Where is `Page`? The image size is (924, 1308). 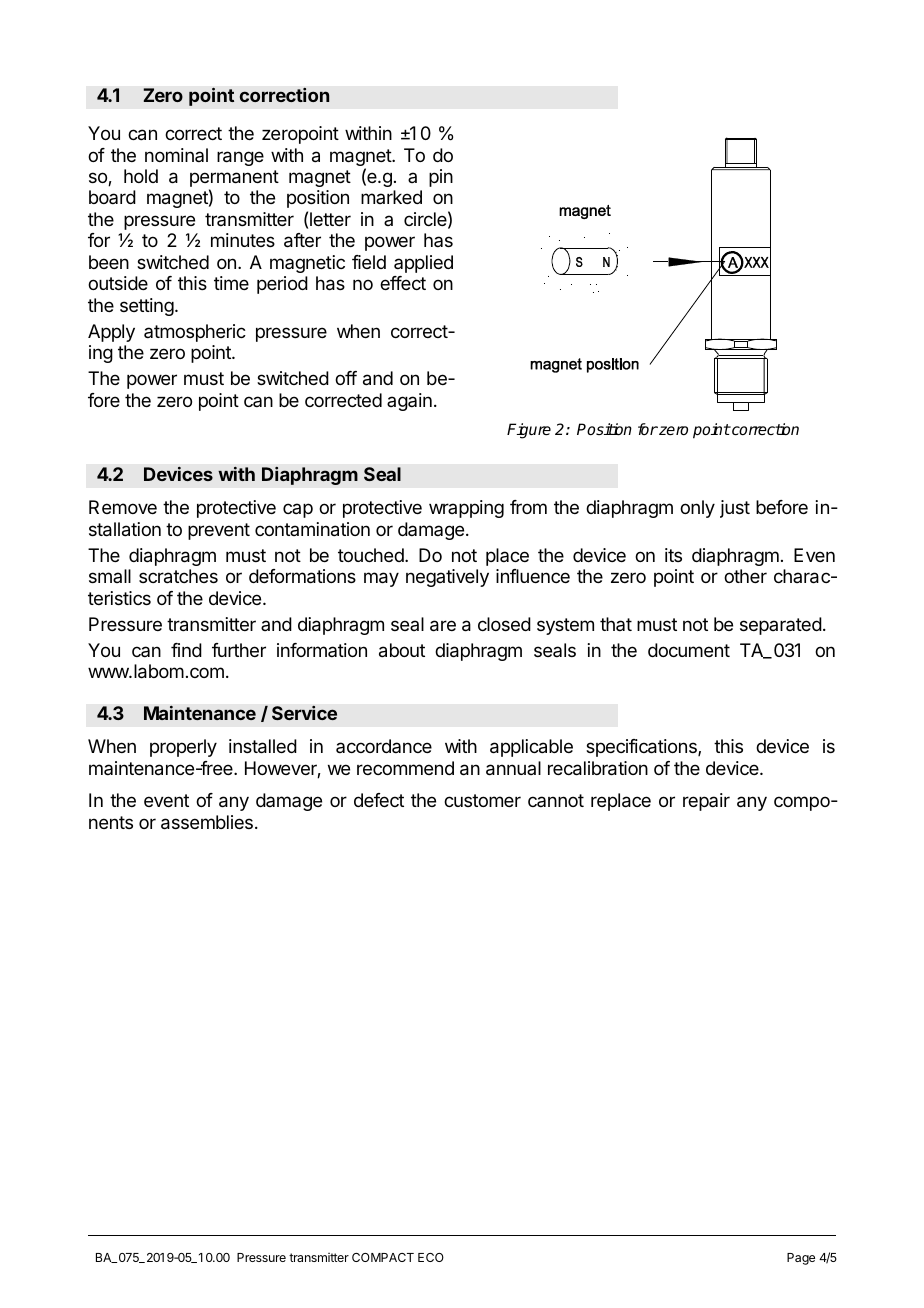
Page is located at coordinates (801, 1259).
